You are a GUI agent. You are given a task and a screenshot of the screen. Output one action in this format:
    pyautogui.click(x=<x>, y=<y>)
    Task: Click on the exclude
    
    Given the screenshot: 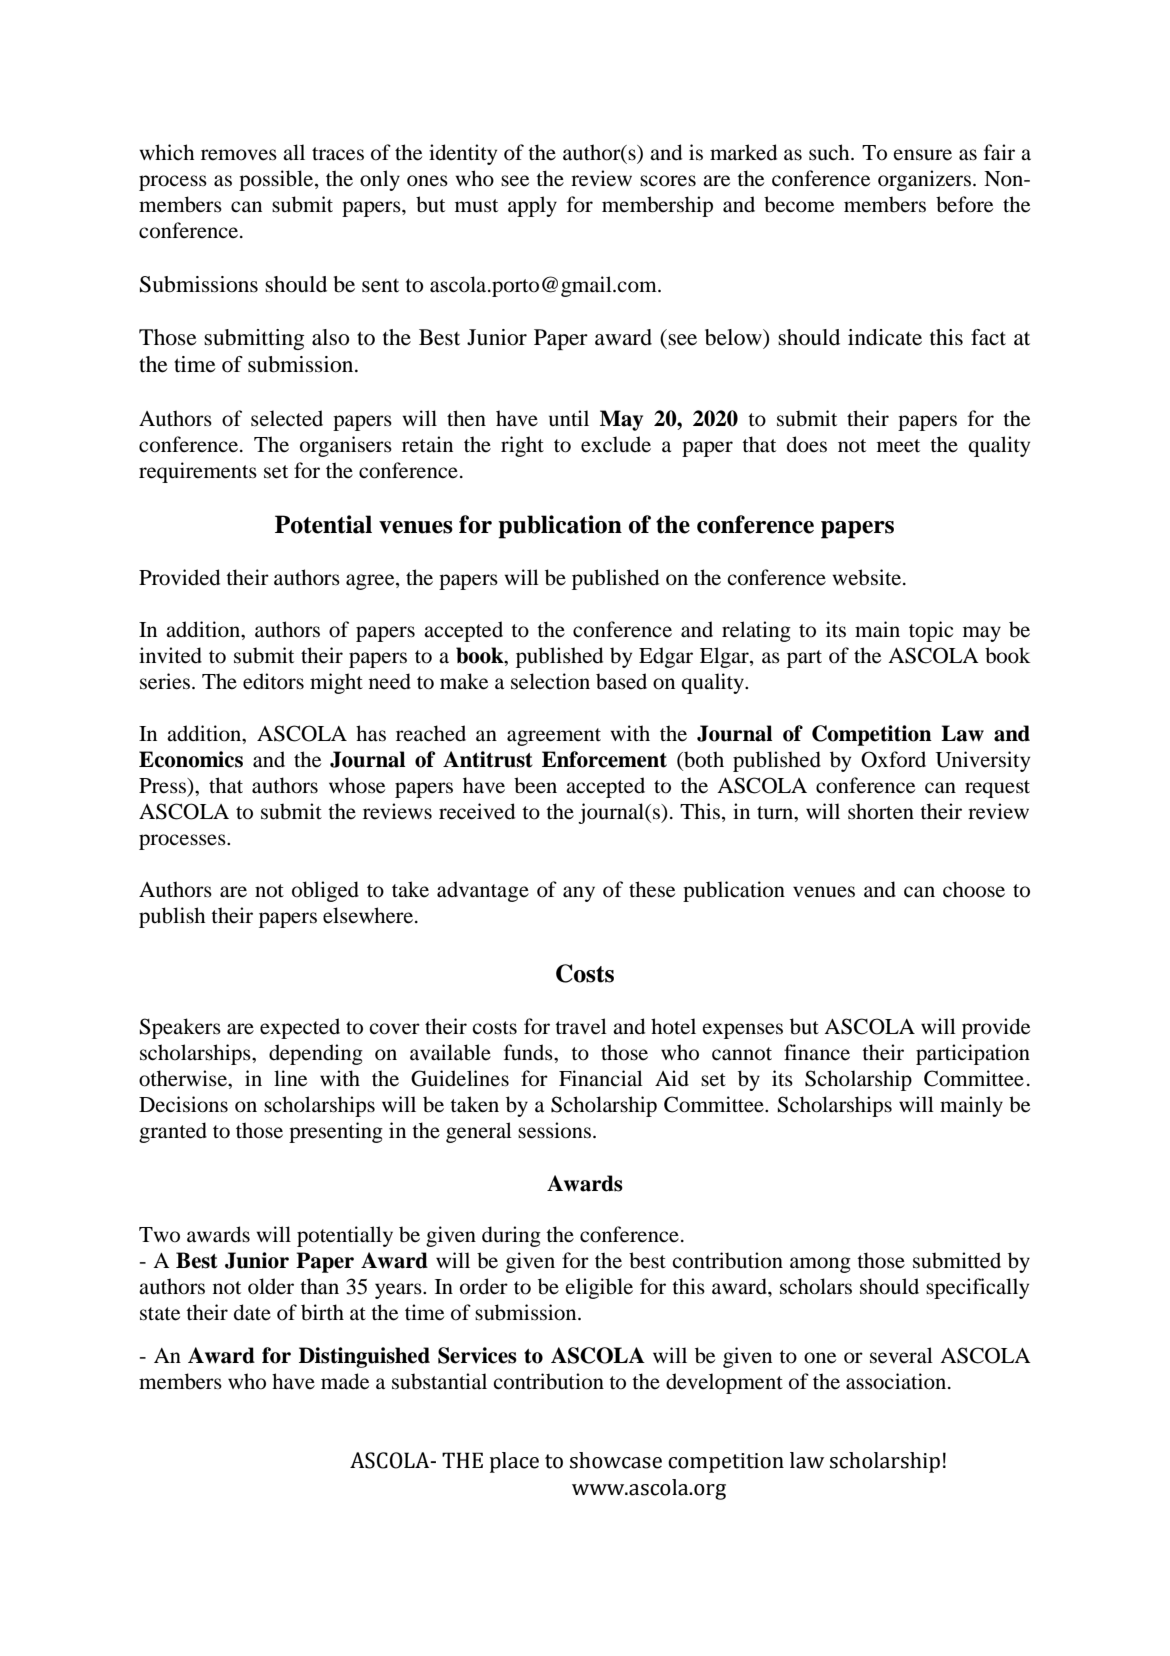 What is the action you would take?
    pyautogui.click(x=616, y=444)
